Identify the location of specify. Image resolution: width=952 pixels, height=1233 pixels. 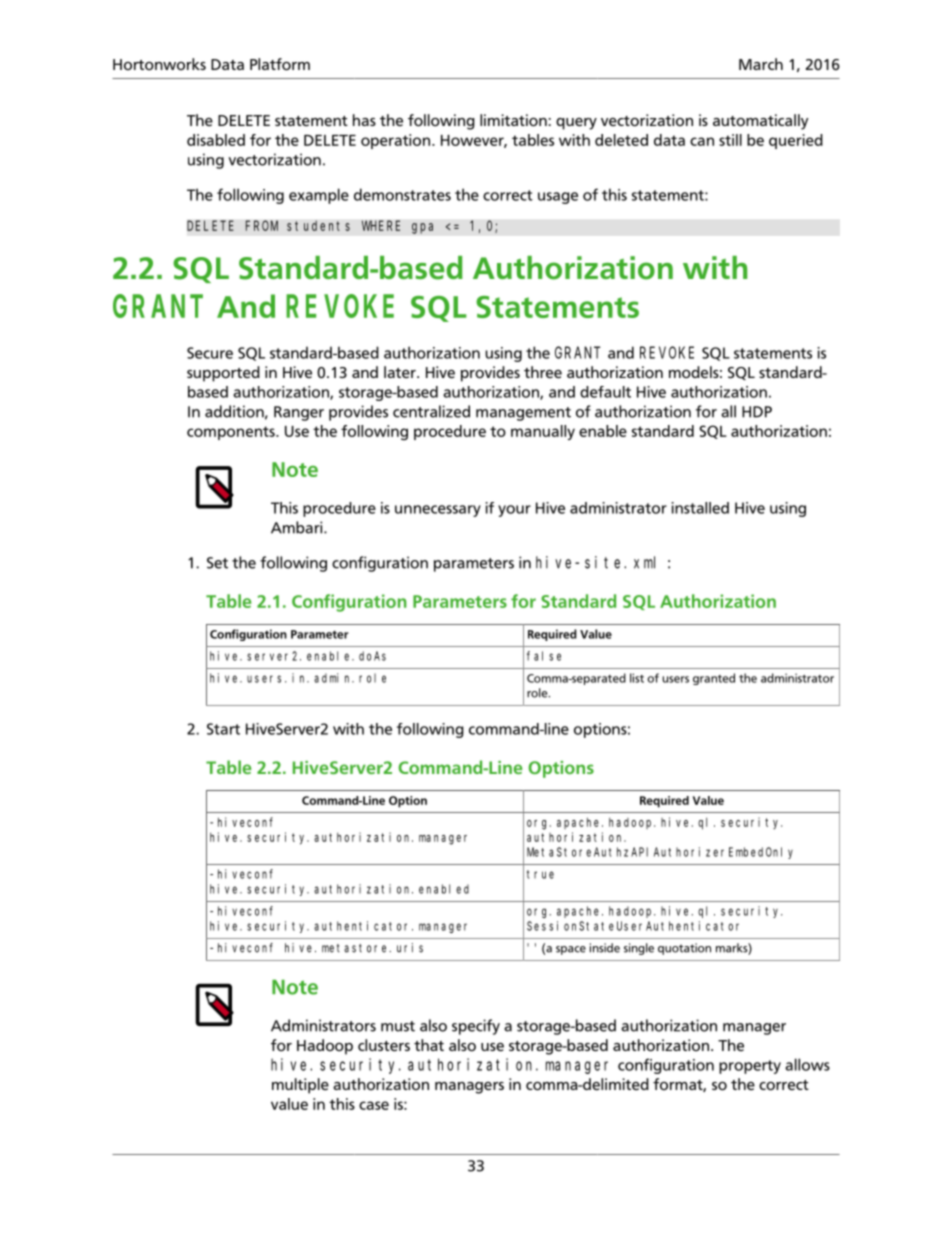
(476, 1027).
